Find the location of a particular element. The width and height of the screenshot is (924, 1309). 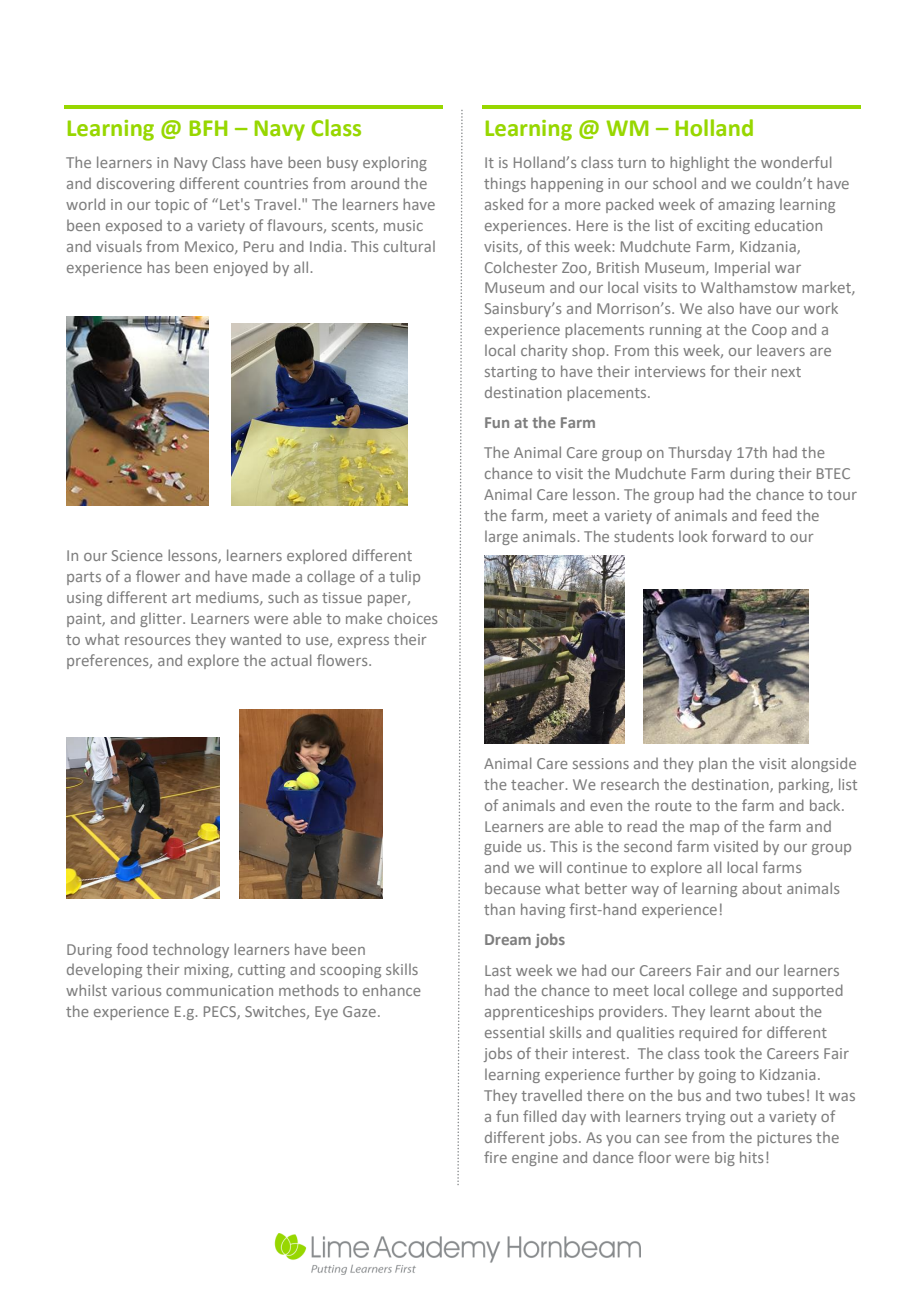

pictures is located at coordinates (784, 1139).
